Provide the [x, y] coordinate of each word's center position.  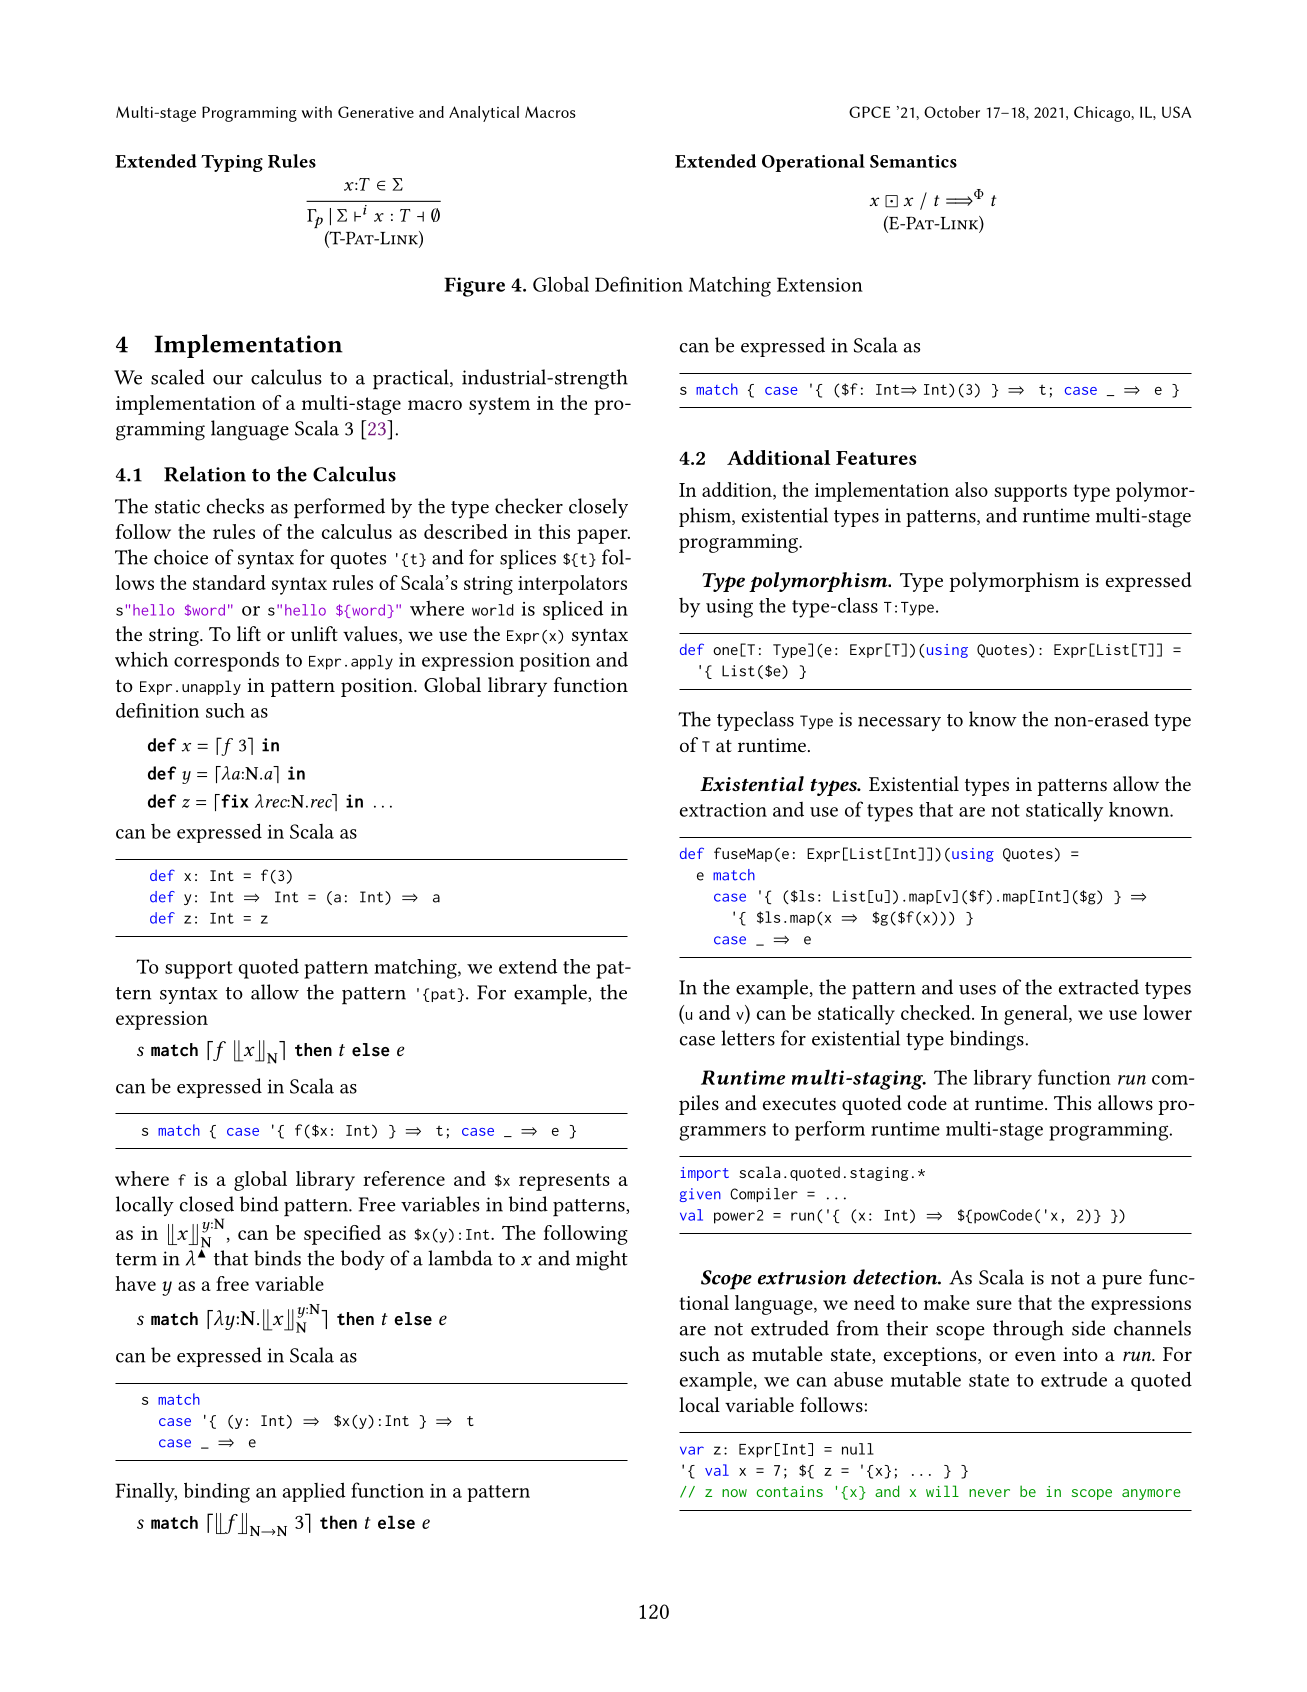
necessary [899, 724]
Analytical [484, 114]
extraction [723, 810]
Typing [232, 163]
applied [314, 1492]
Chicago [1103, 114]
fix [234, 801]
